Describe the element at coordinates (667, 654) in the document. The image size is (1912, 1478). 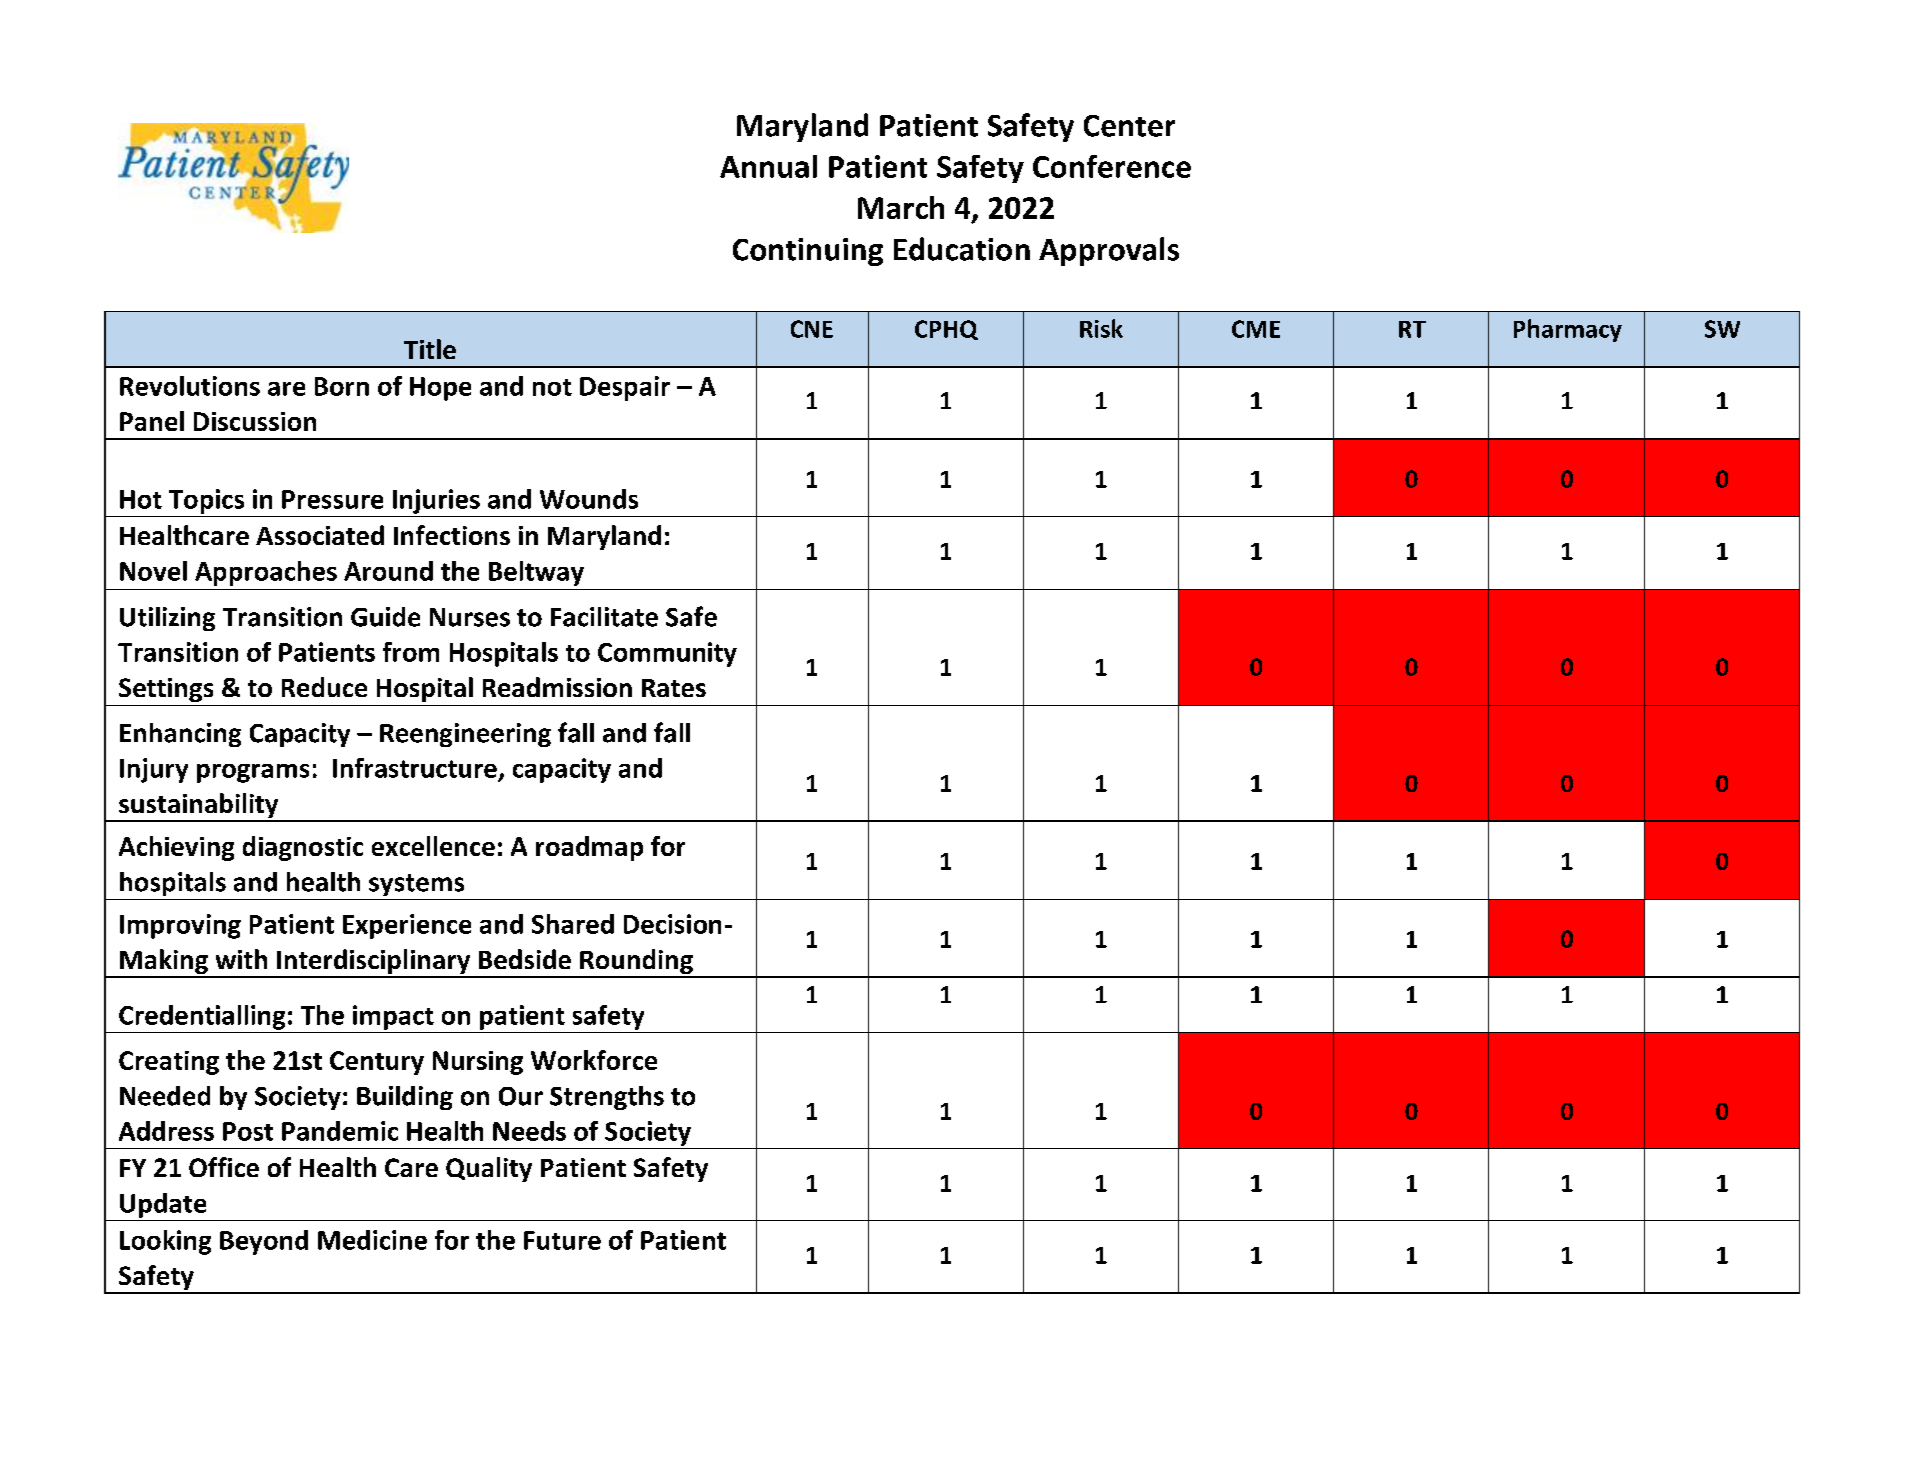
I see `Community` at that location.
